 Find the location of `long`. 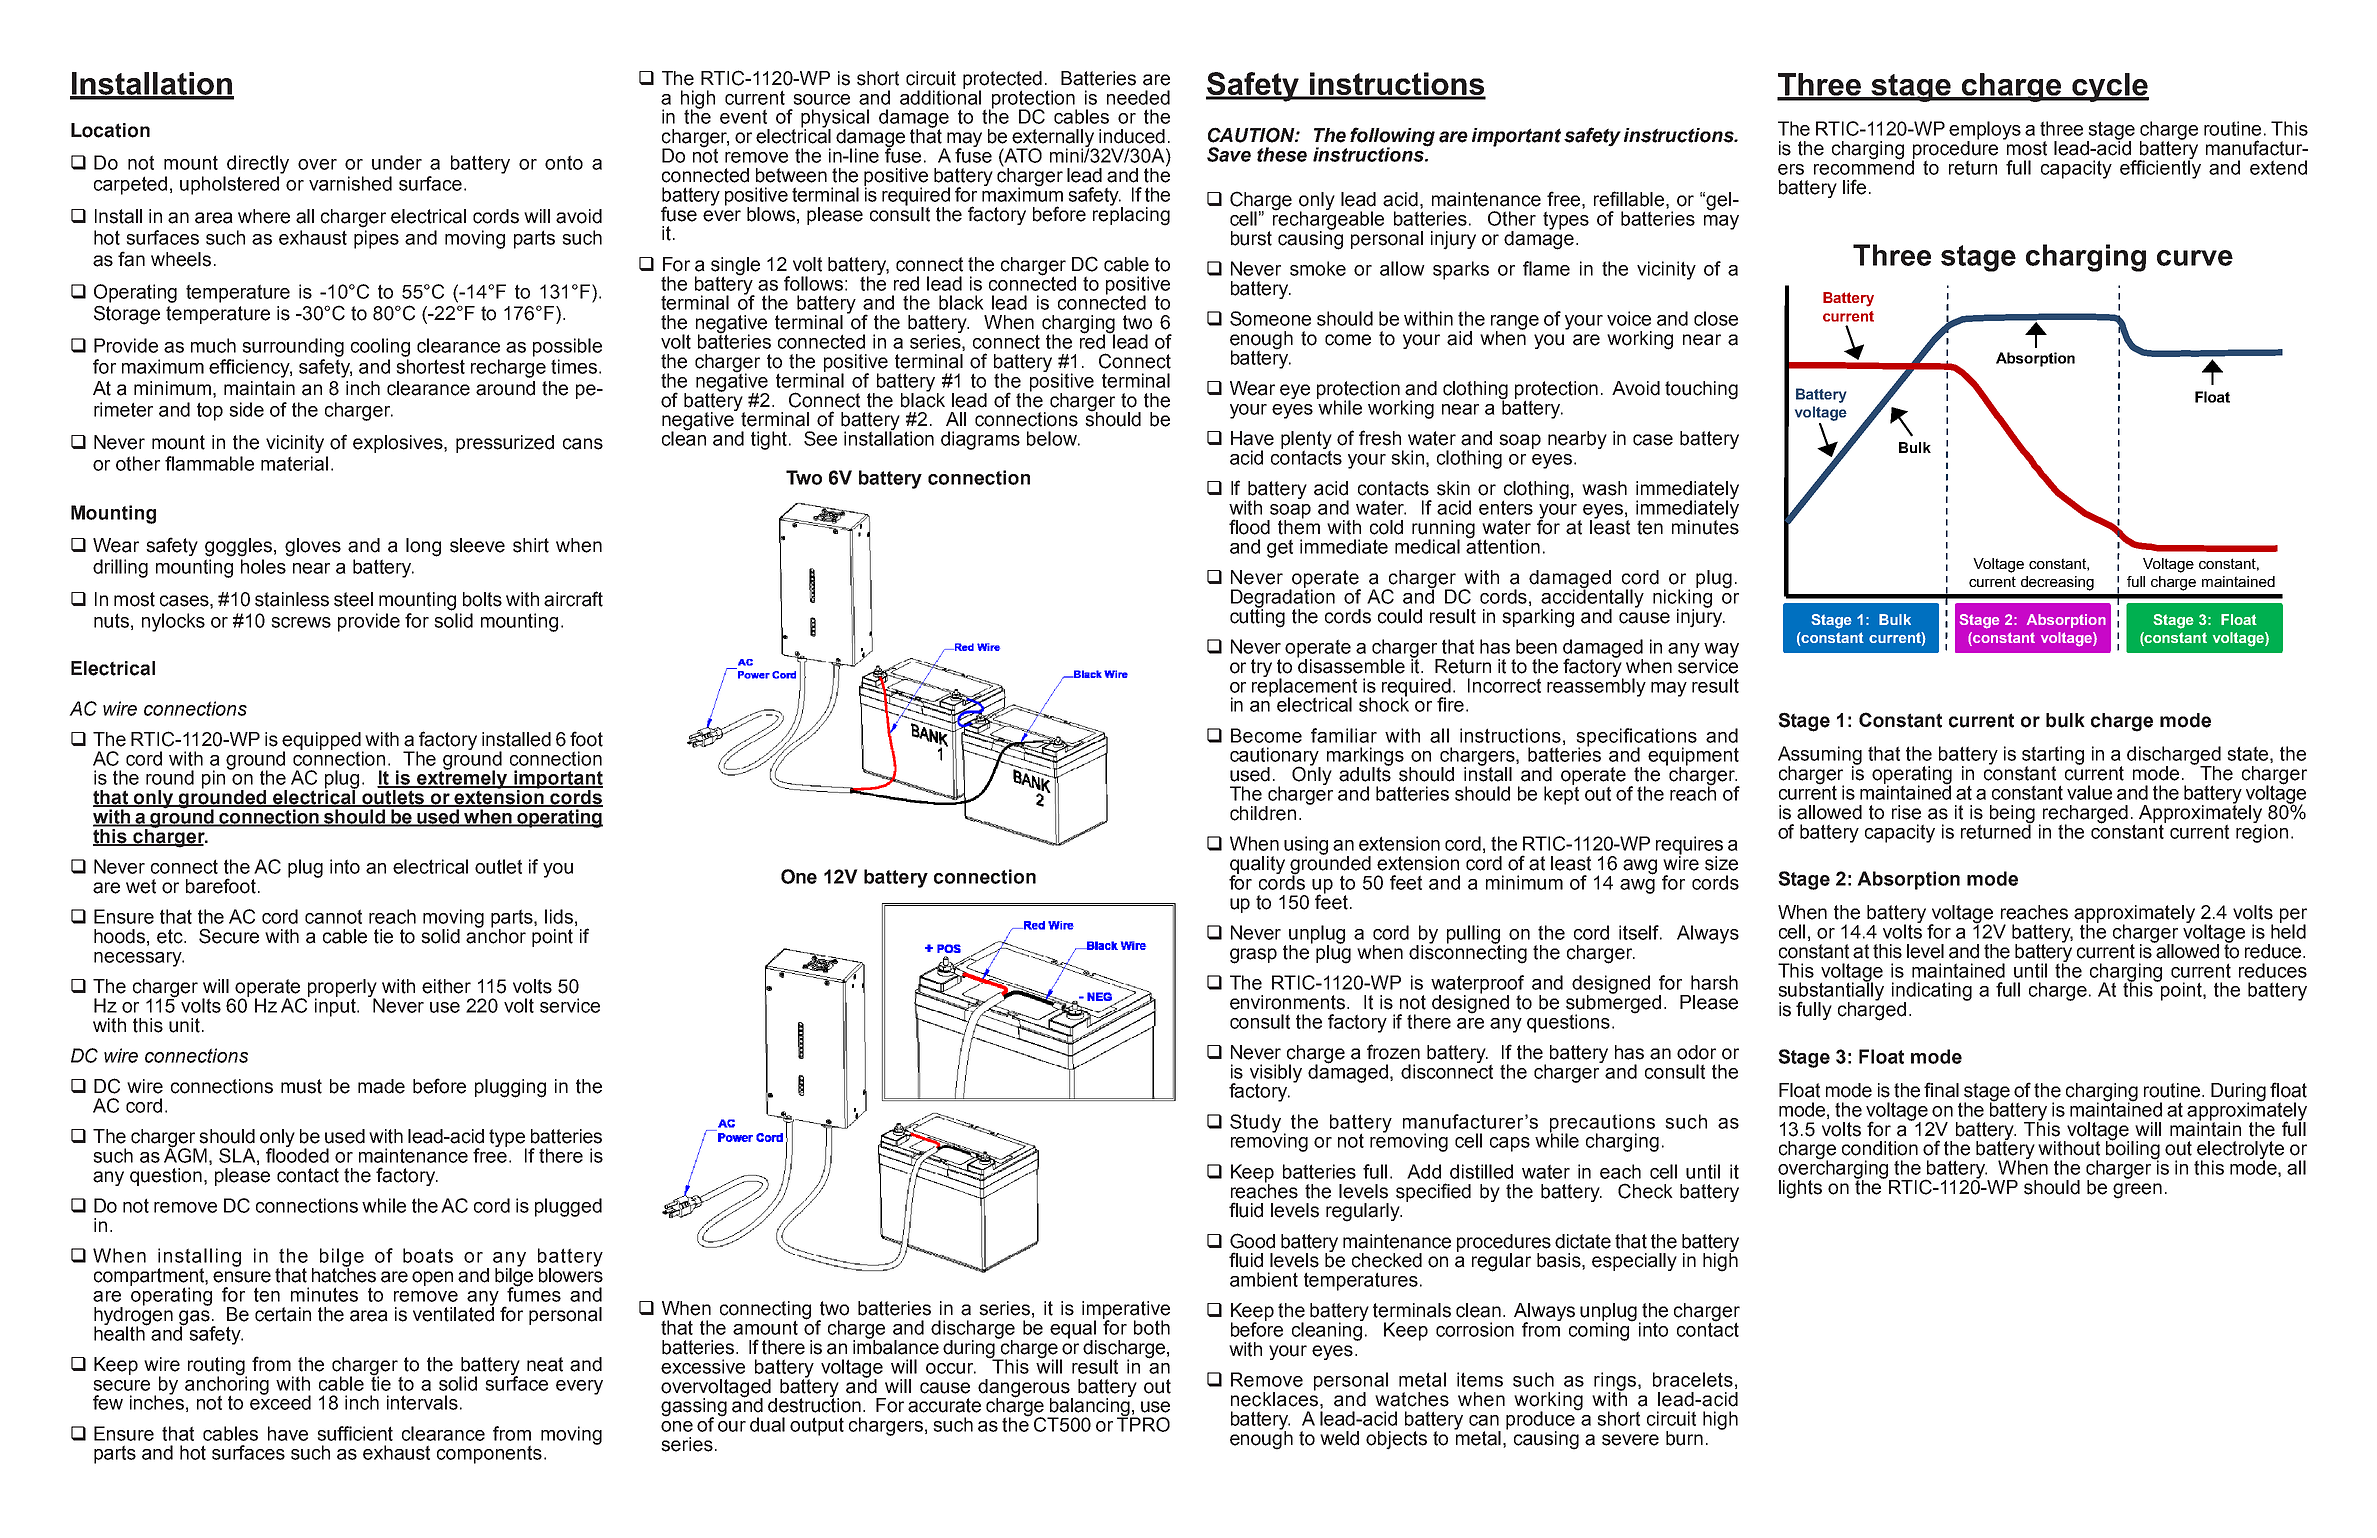

long is located at coordinates (423, 547).
